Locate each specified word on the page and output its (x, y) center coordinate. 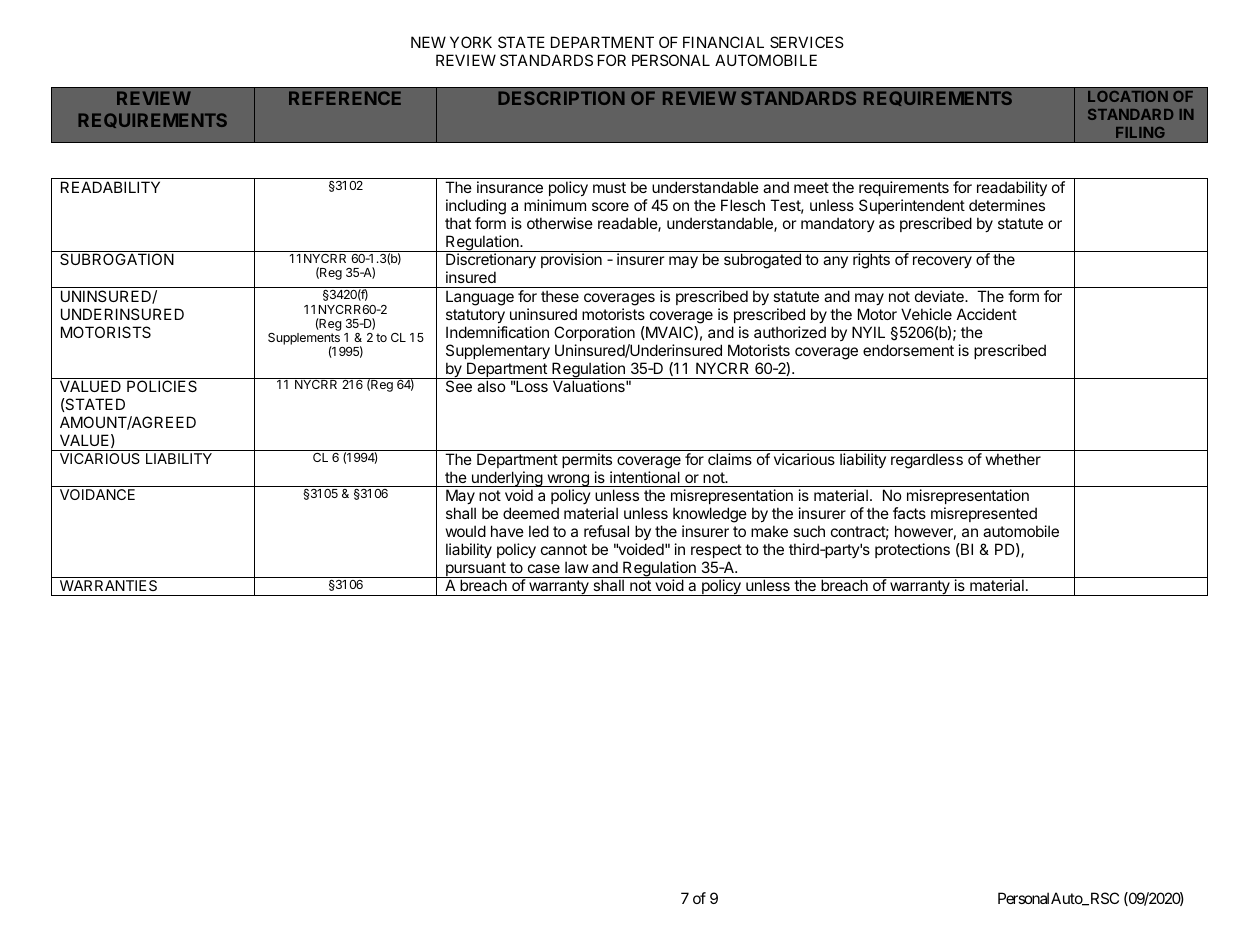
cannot (564, 549)
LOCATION (1128, 96)
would (466, 531)
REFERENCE (345, 98)
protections (912, 550)
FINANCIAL (723, 42)
